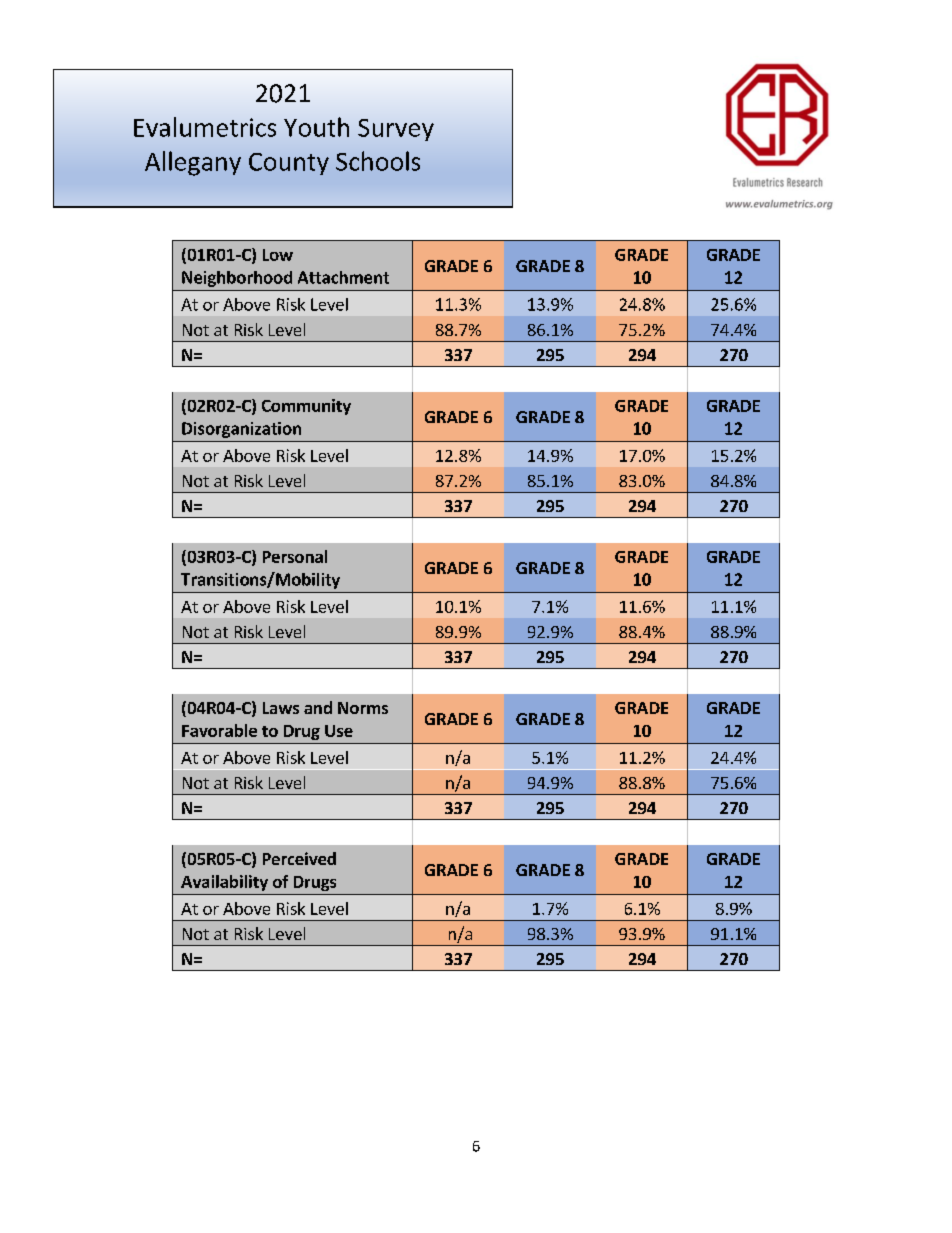  Describe the element at coordinates (224, 883) in the screenshot. I see `Availability` at that location.
